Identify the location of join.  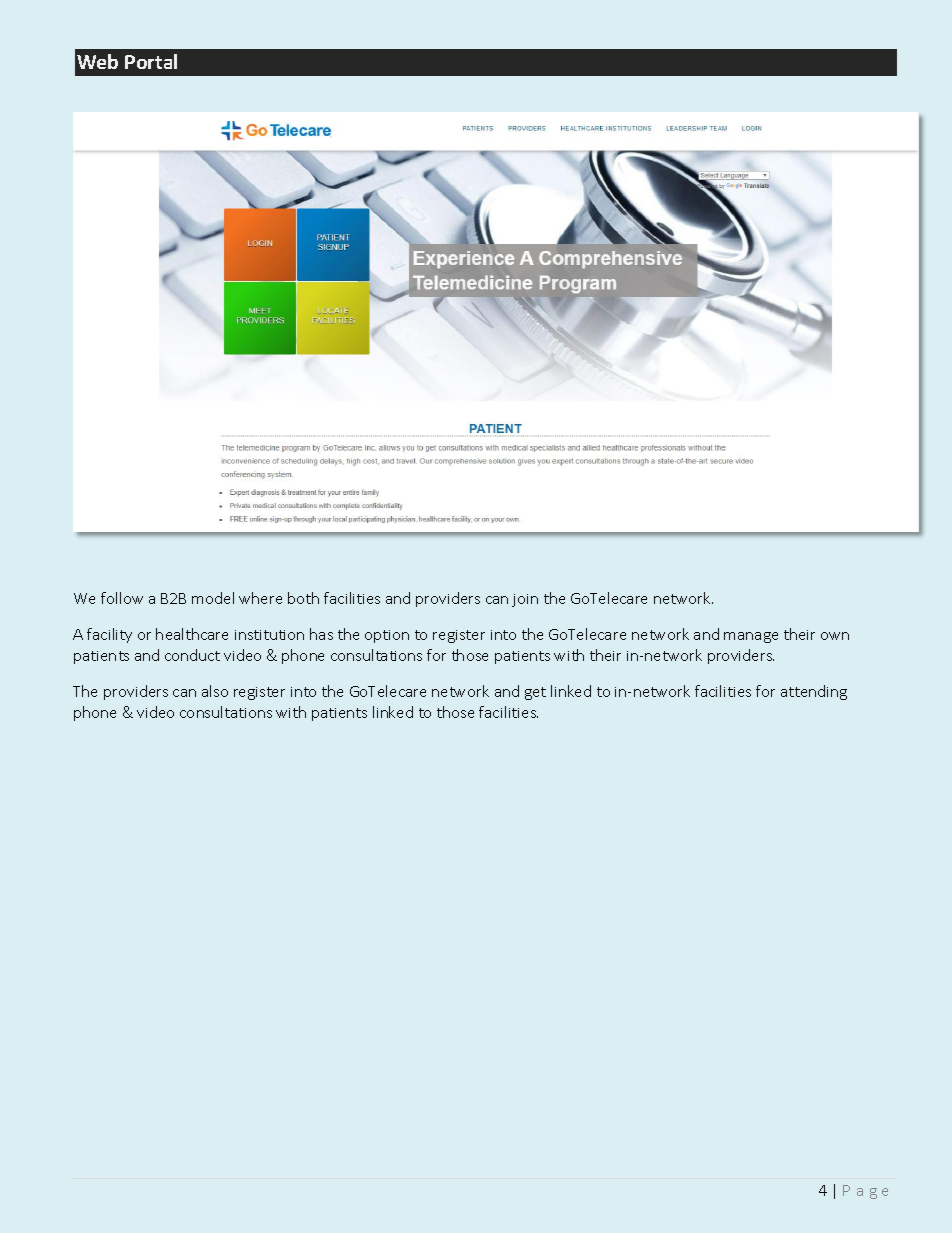
(525, 600).
